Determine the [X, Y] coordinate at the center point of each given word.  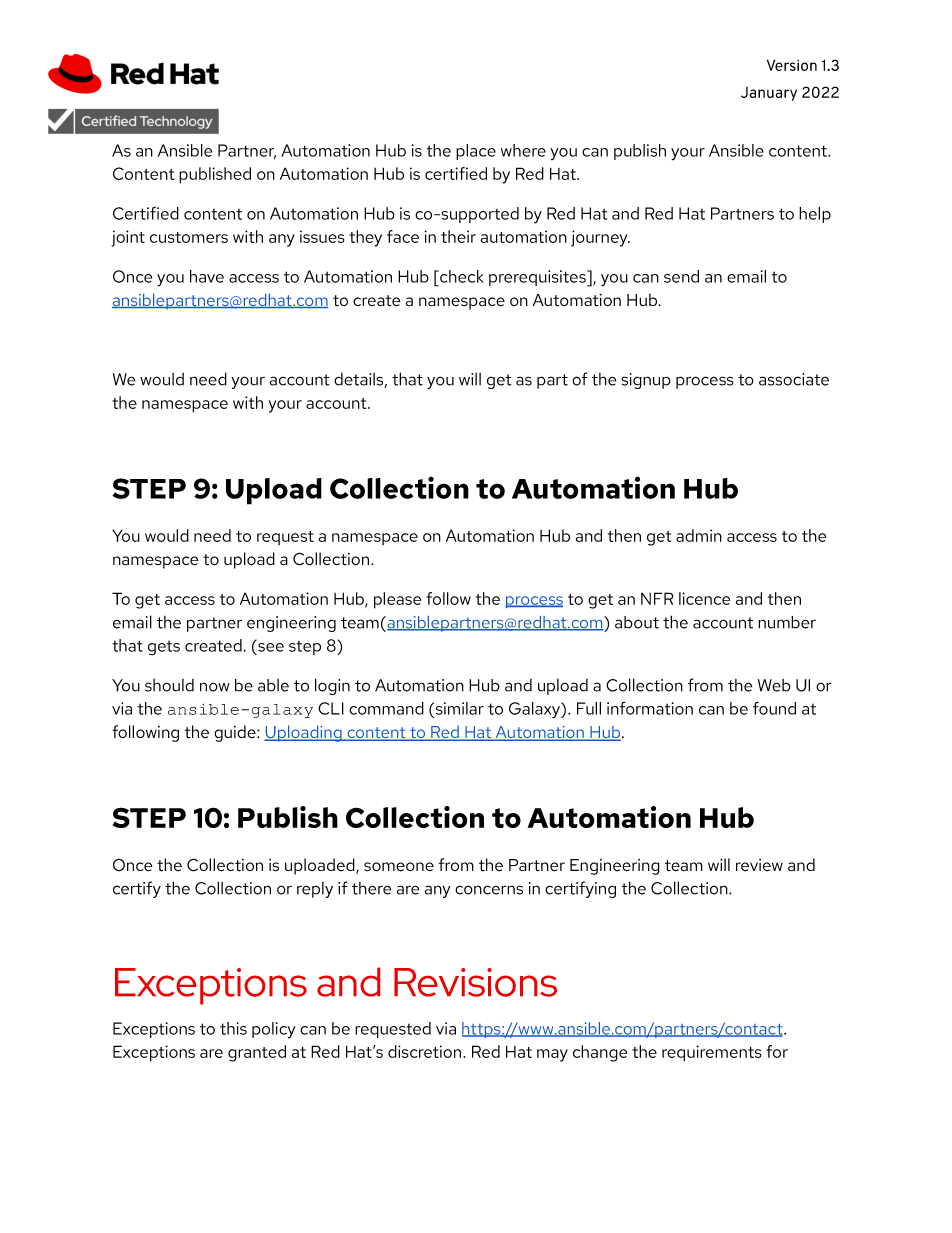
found [774, 708]
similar [458, 708]
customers [189, 237]
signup [646, 381]
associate [794, 379]
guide [236, 733]
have [207, 276]
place [476, 152]
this [233, 1028]
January [769, 94]
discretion [426, 1051]
